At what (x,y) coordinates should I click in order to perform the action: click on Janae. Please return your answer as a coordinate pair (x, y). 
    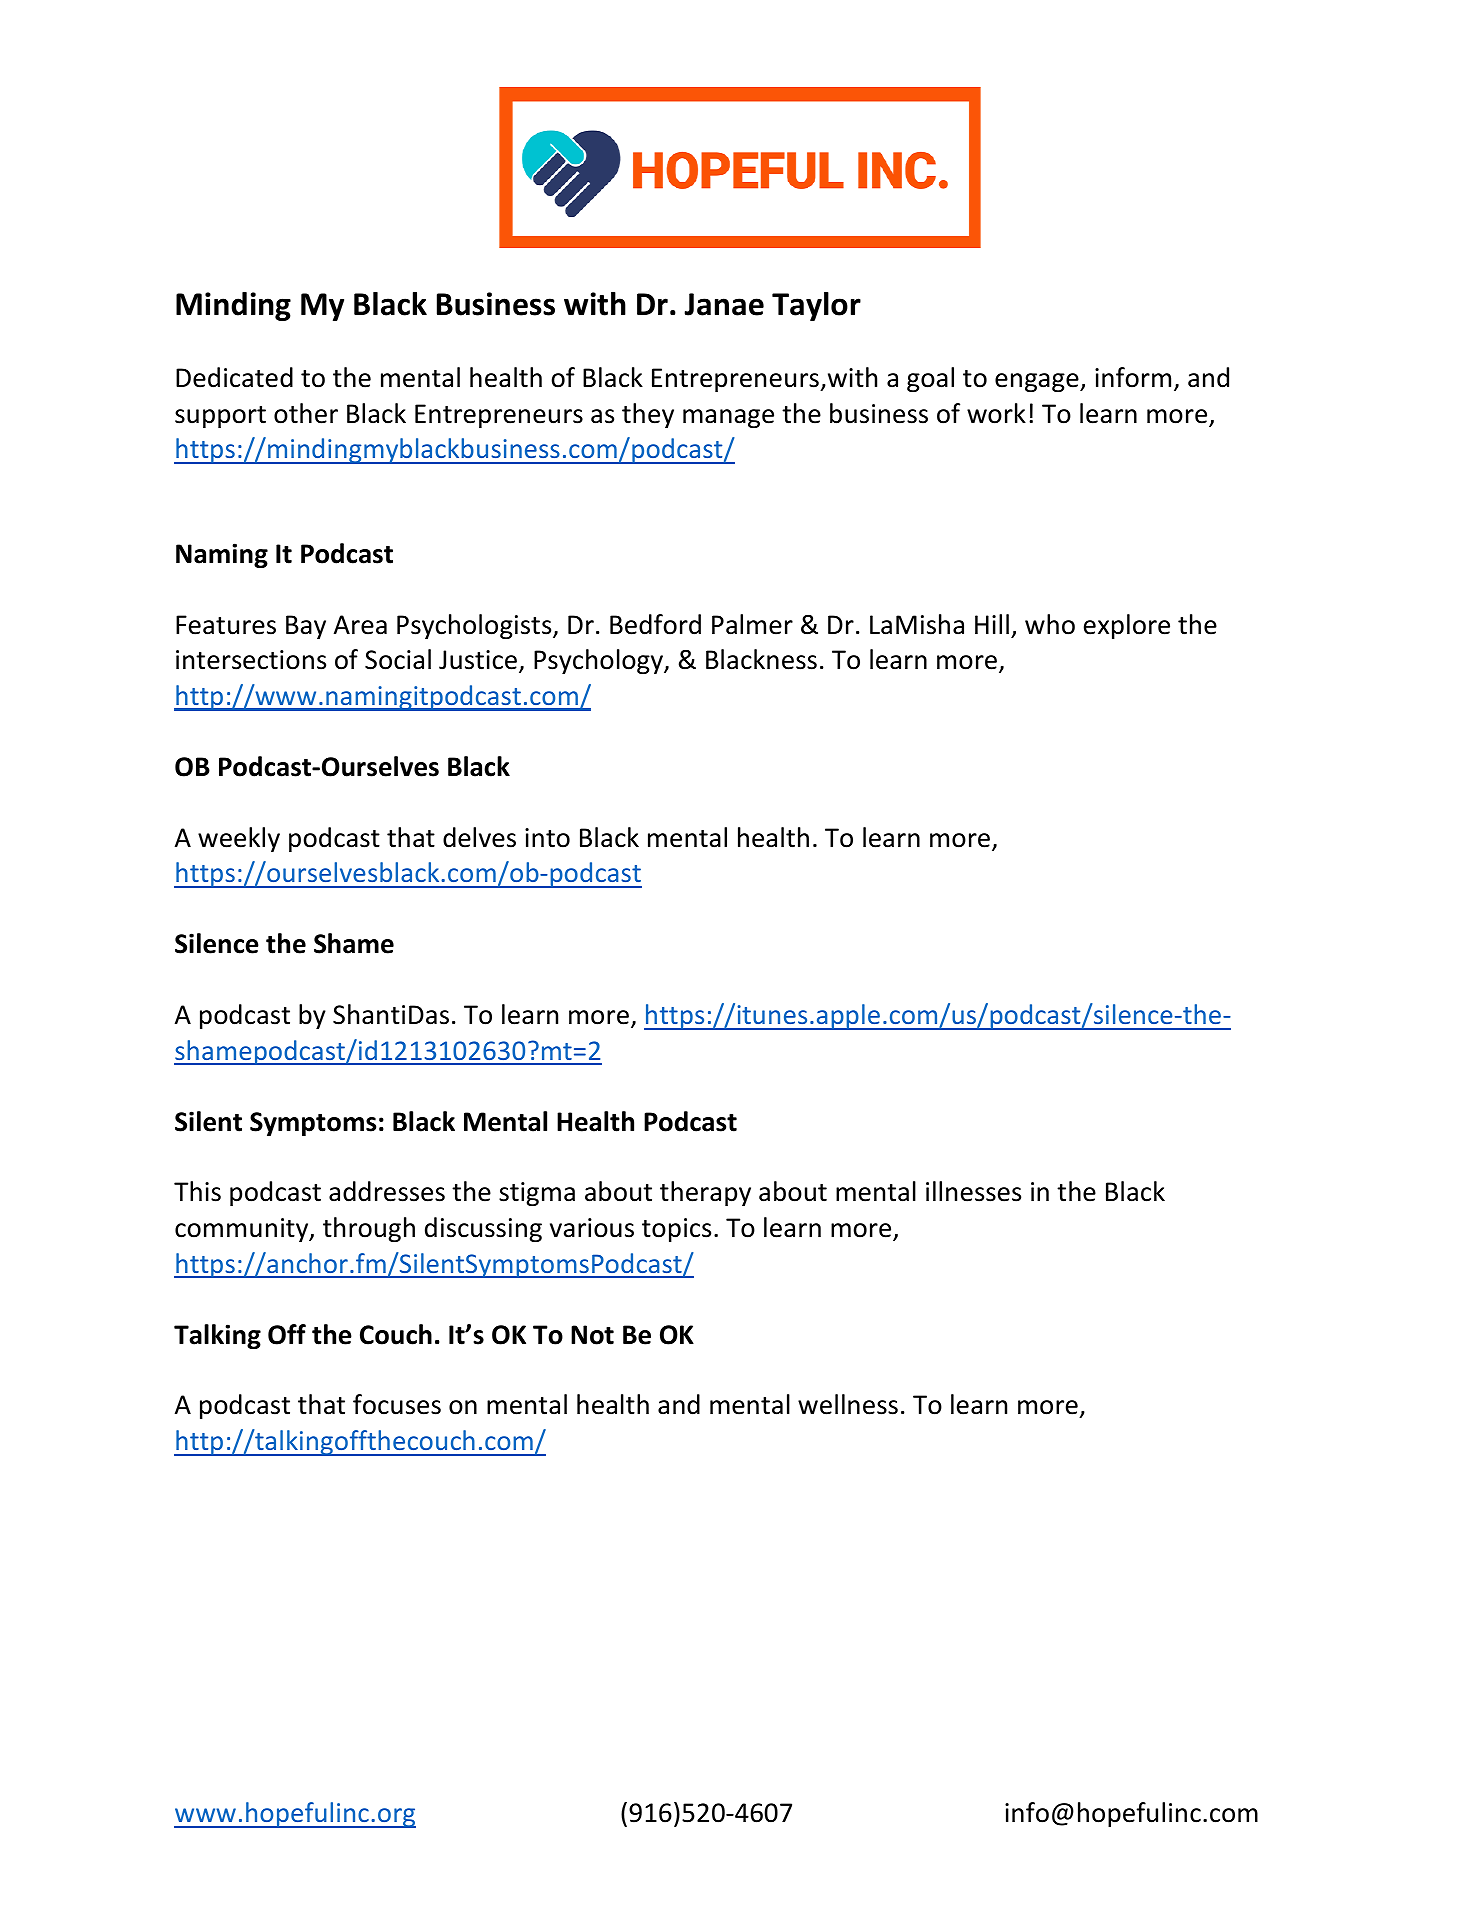
    Looking at the image, I should click on (724, 304).
